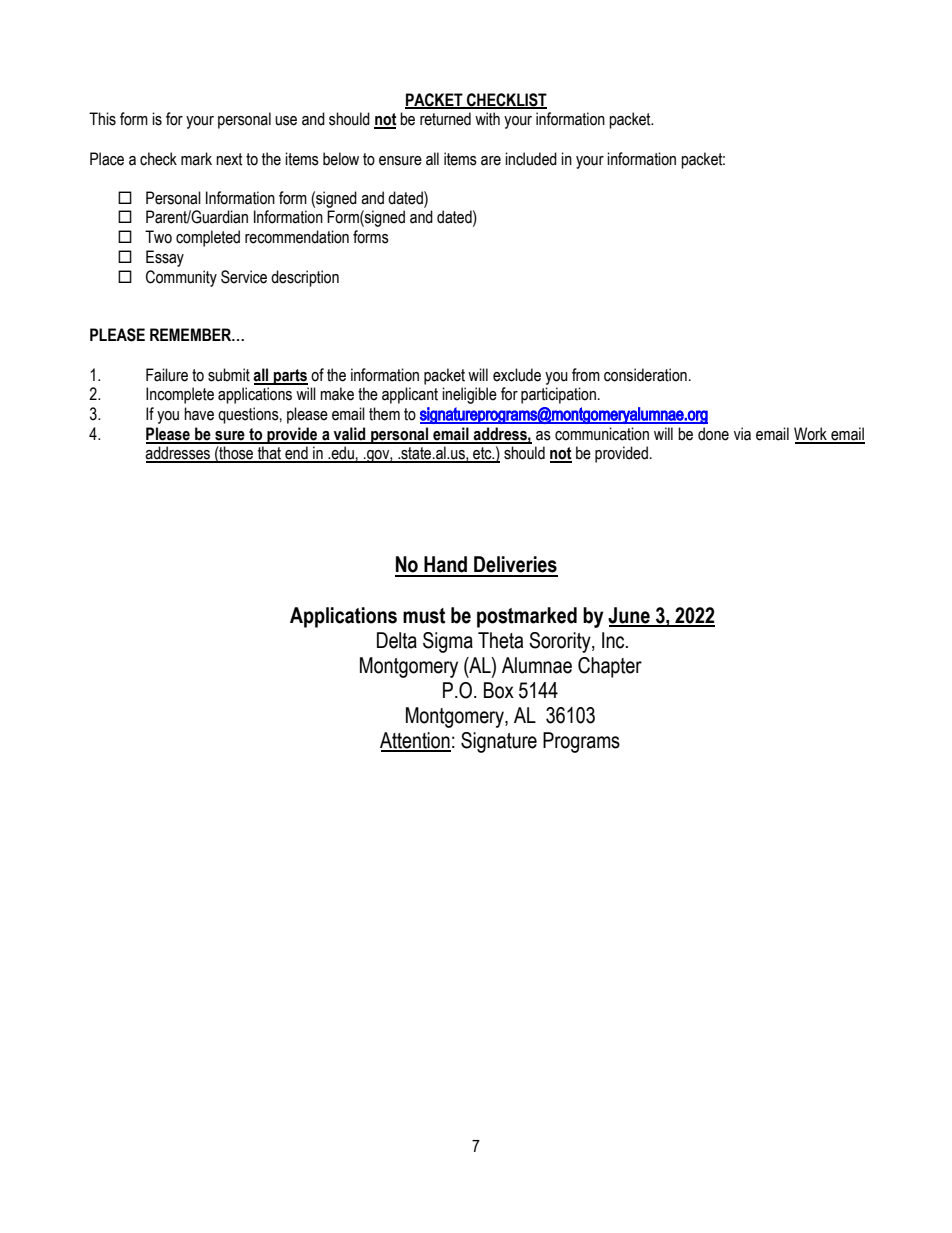 Image resolution: width=952 pixels, height=1233 pixels. I want to click on done, so click(713, 434).
